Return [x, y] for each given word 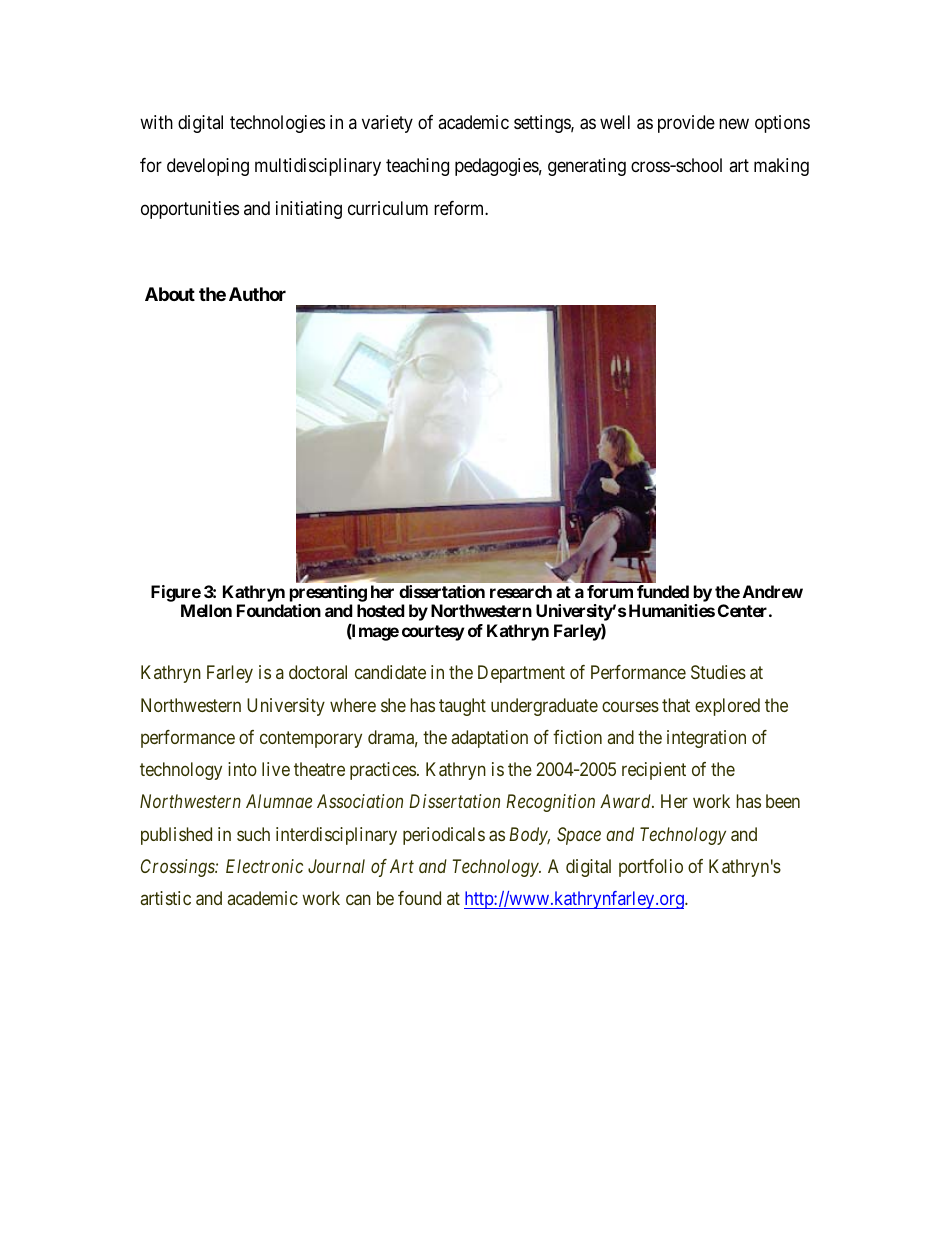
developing [208, 167]
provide [686, 124]
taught [462, 707]
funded [663, 591]
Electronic [264, 866]
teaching [417, 167]
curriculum [388, 208]
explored [727, 707]
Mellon [206, 610]
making [781, 167]
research [521, 591]
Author [257, 294]
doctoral [318, 672]
